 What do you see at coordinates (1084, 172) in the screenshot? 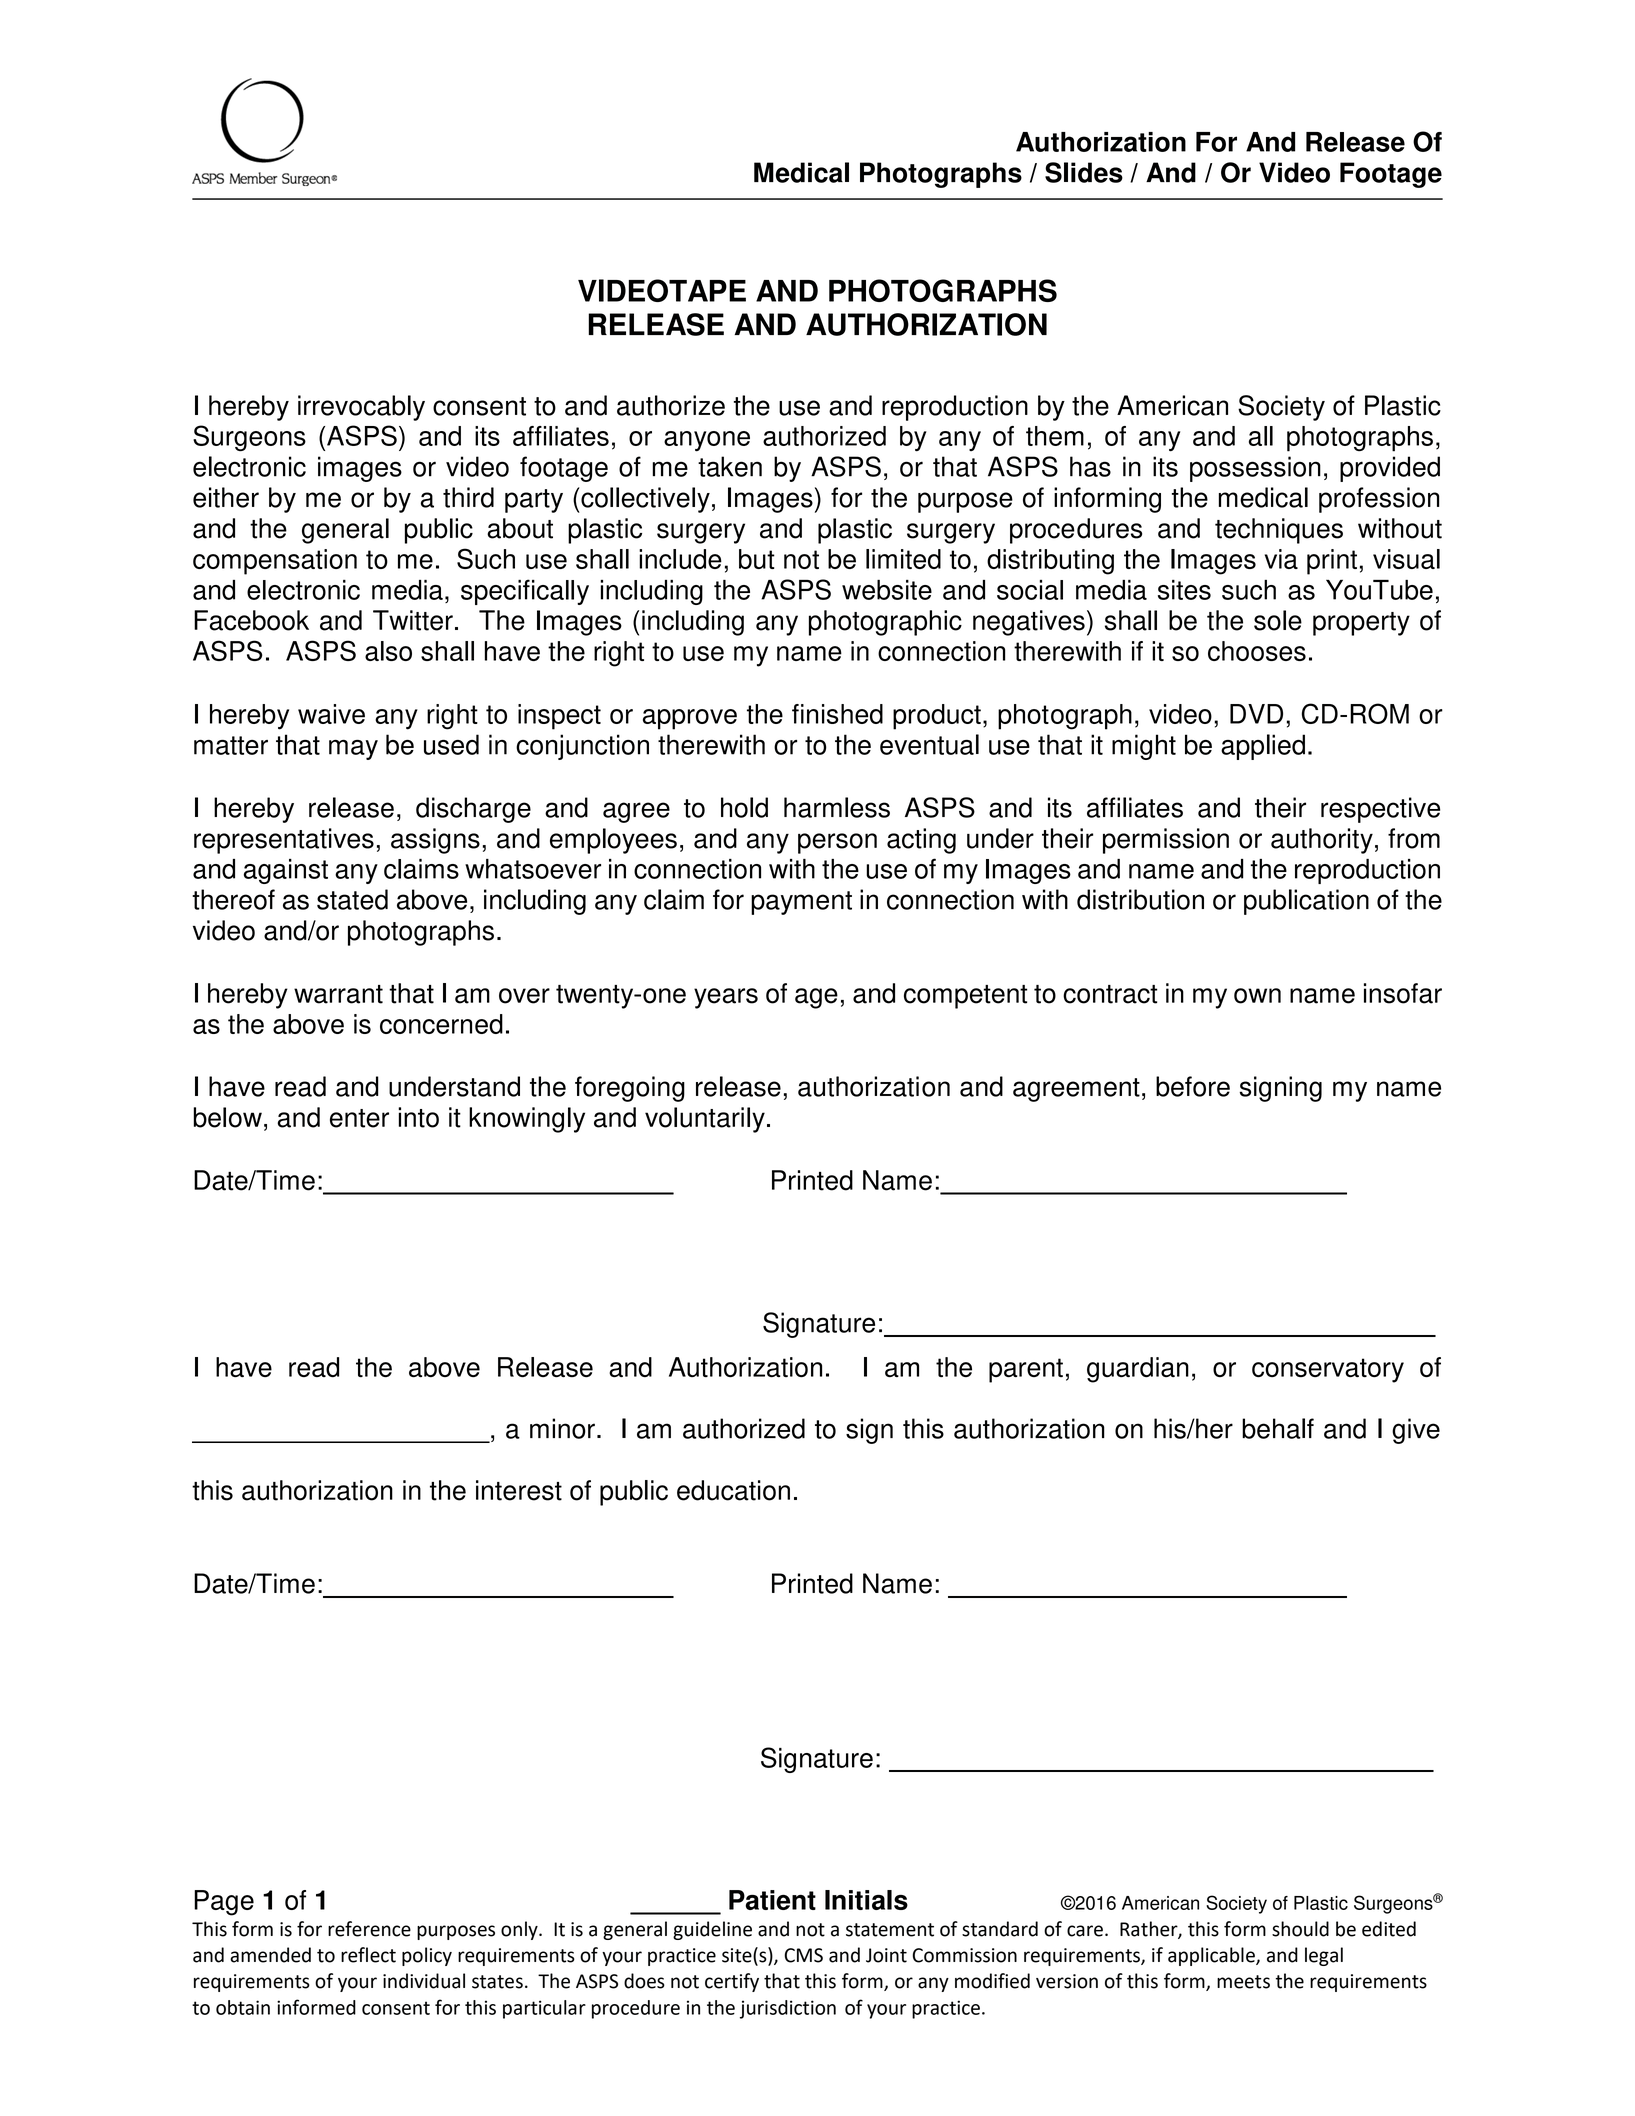
I see `Slides` at bounding box center [1084, 172].
